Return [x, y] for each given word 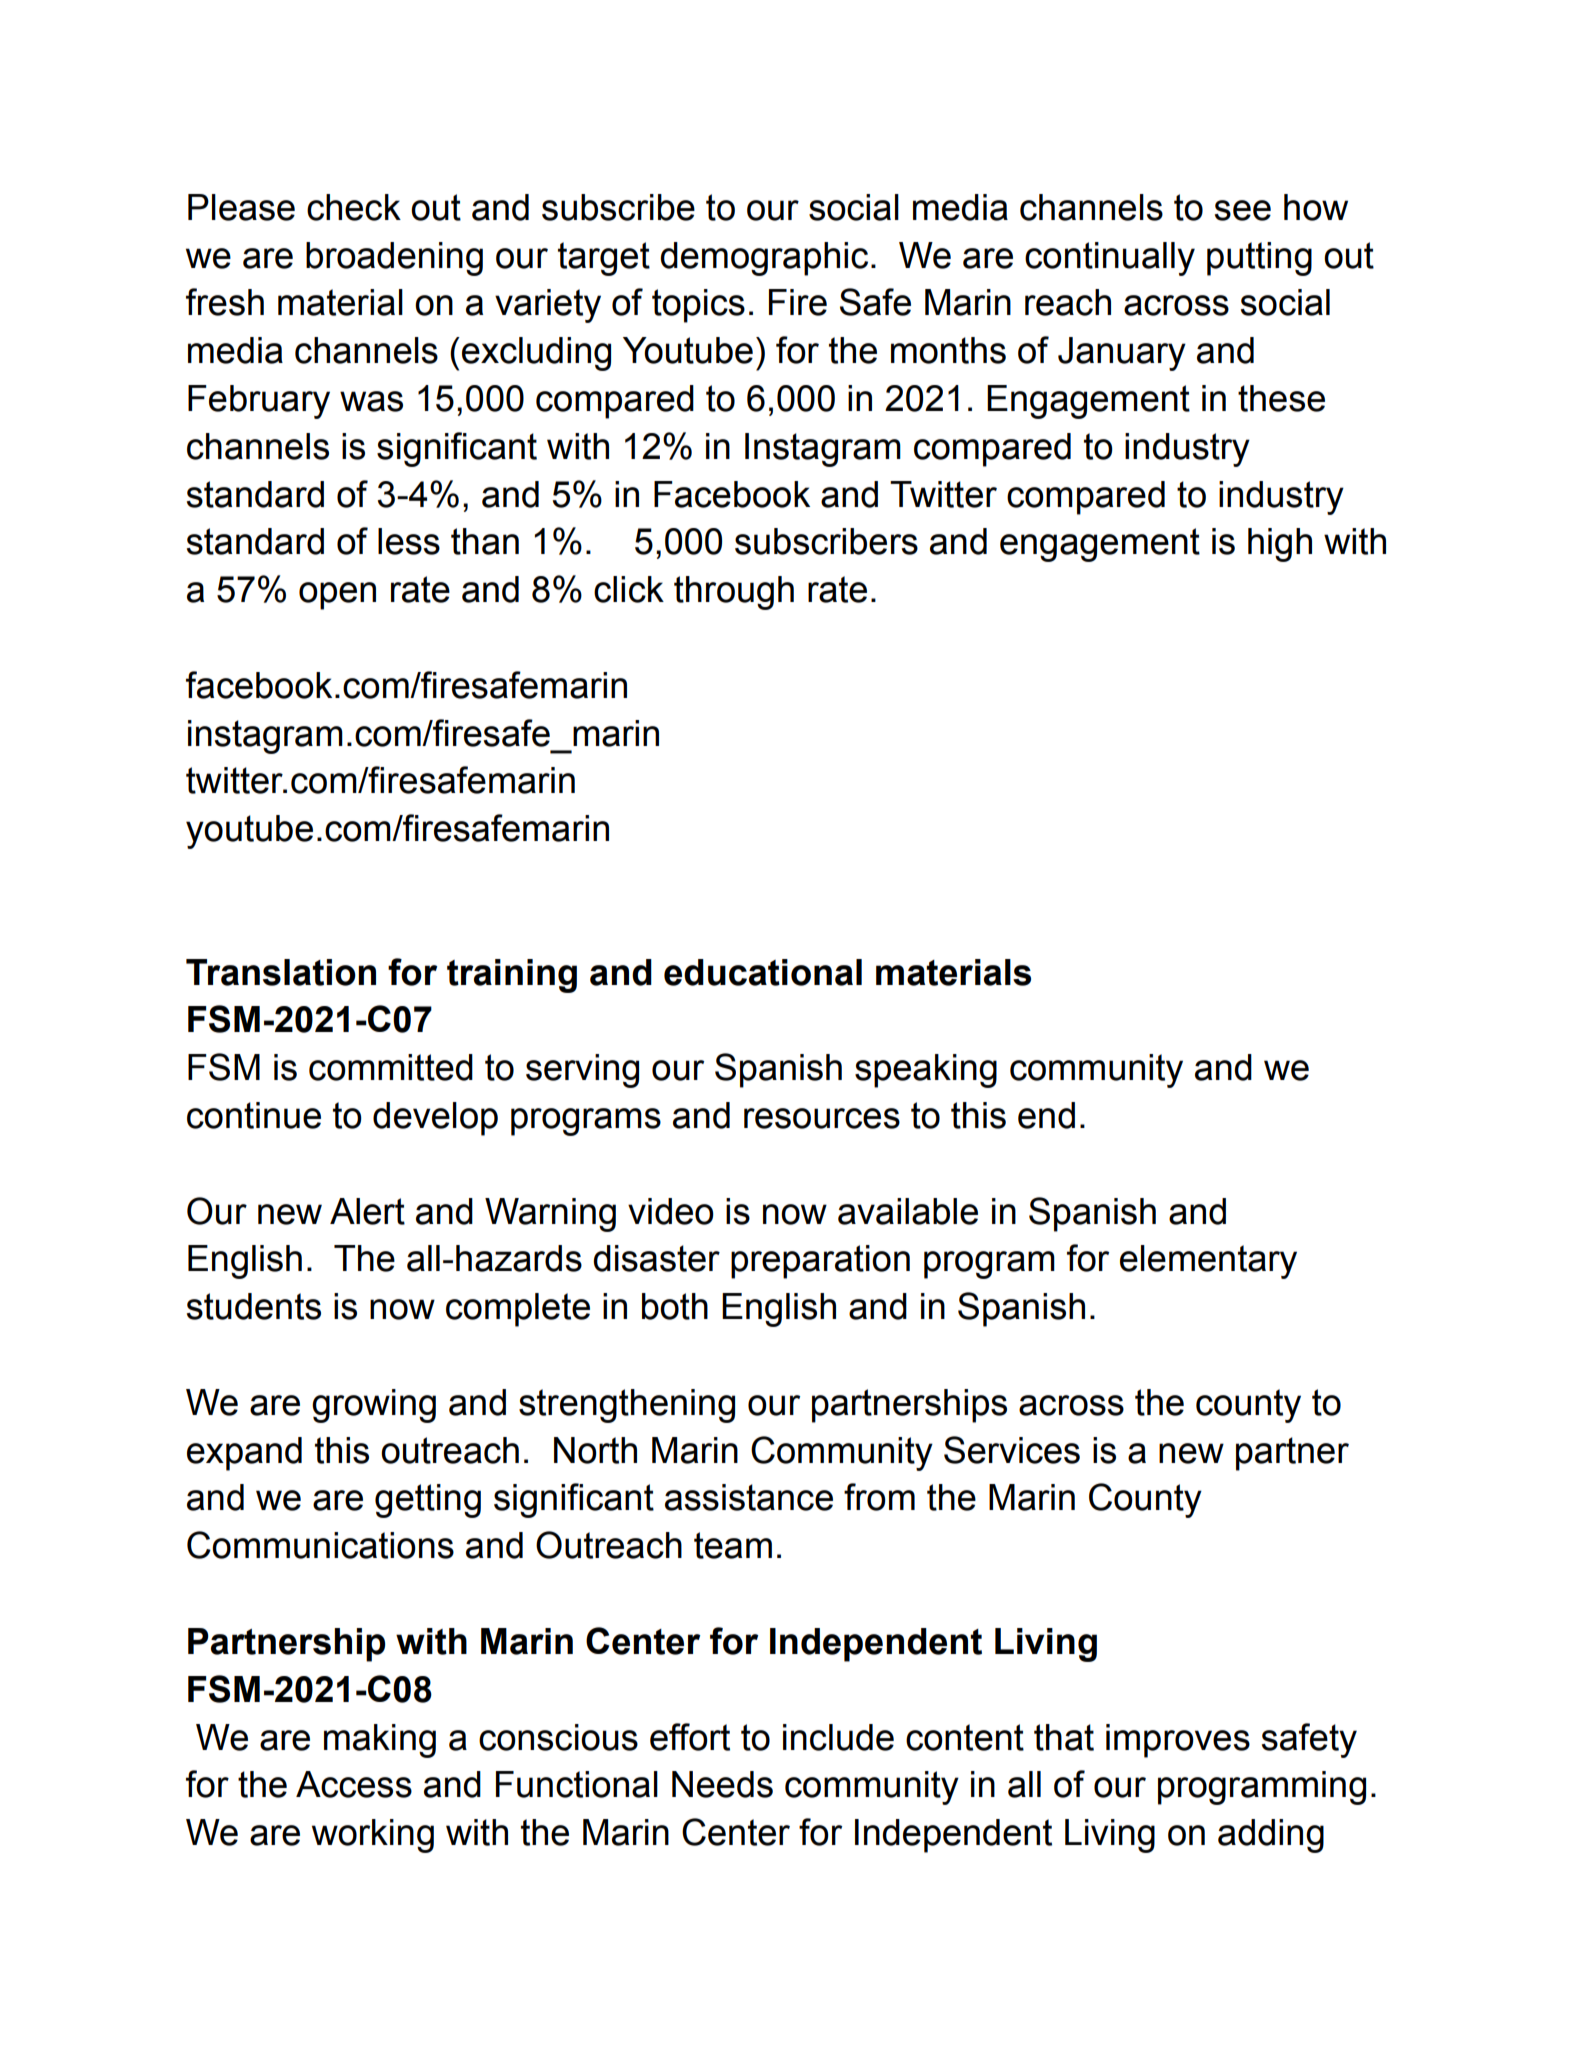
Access [354, 1784]
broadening [394, 259]
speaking [926, 1071]
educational [763, 972]
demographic [764, 259]
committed [391, 1067]
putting [1259, 259]
